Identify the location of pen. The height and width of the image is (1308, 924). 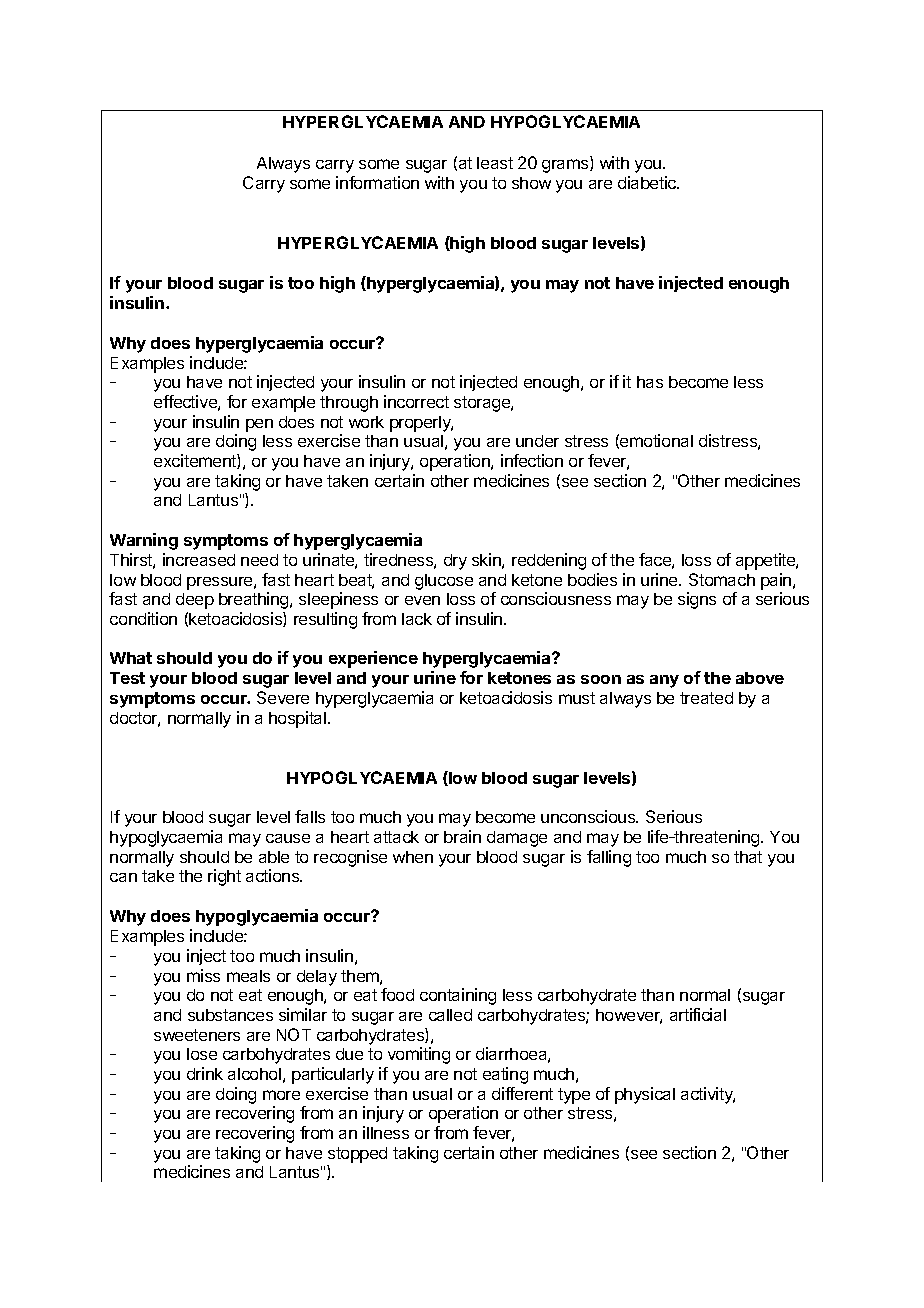
(259, 425).
